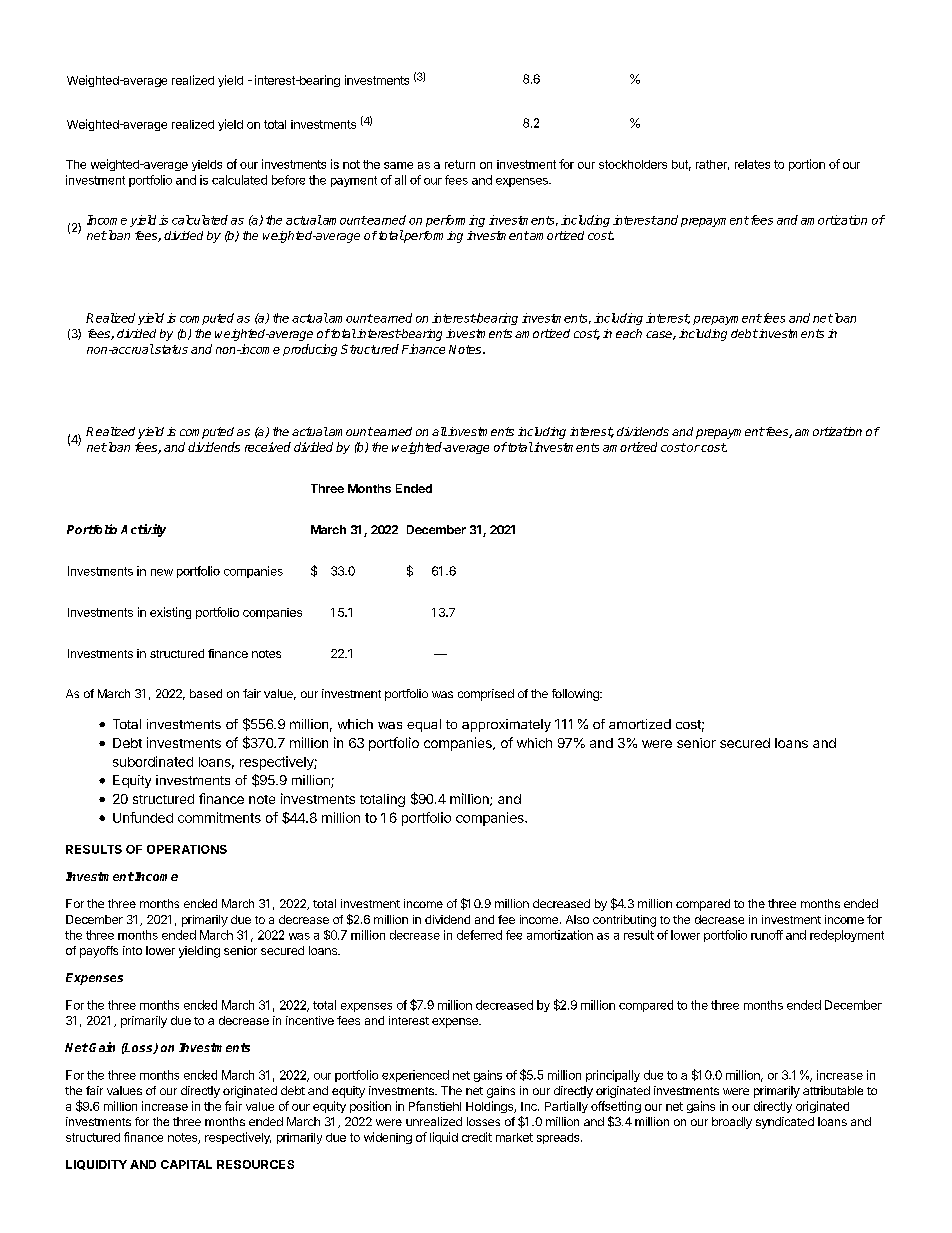 Image resolution: width=952 pixels, height=1233 pixels. What do you see at coordinates (477, 1137) in the page?
I see `credit` at bounding box center [477, 1137].
